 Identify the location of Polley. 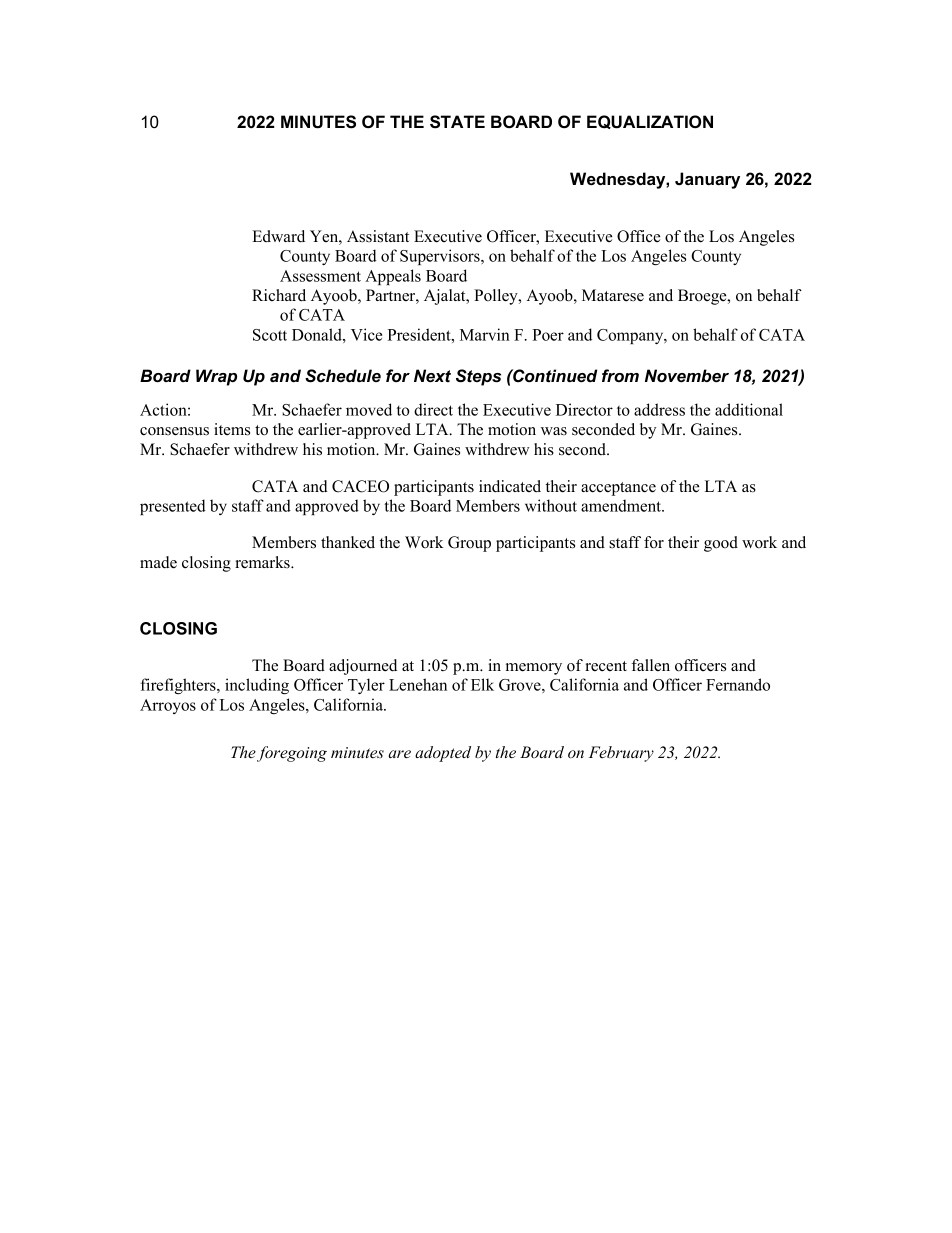
(497, 297).
